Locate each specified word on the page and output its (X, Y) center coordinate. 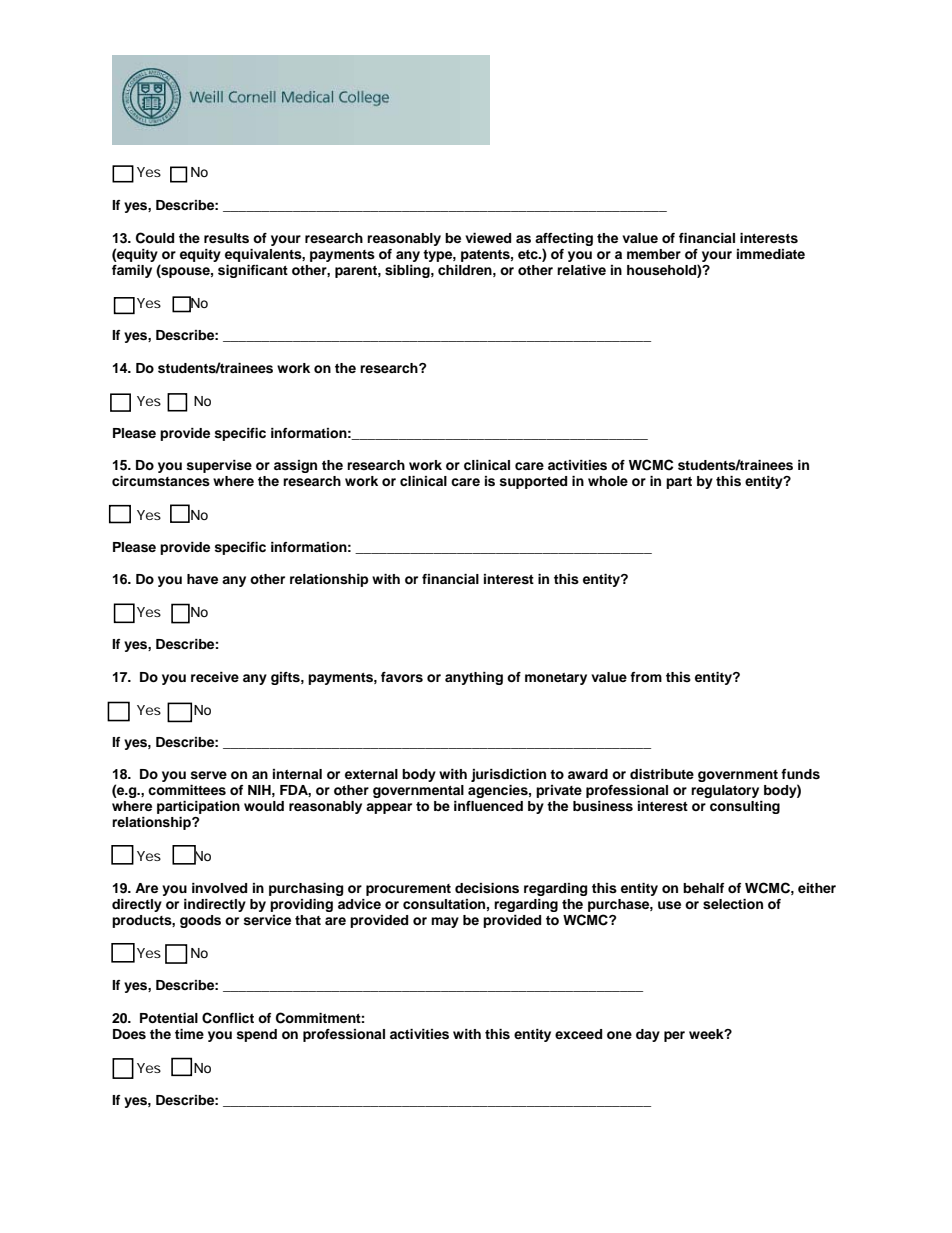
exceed (578, 1034)
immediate (771, 254)
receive (215, 677)
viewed (488, 238)
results (226, 238)
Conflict (228, 1018)
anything (474, 678)
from (646, 677)
